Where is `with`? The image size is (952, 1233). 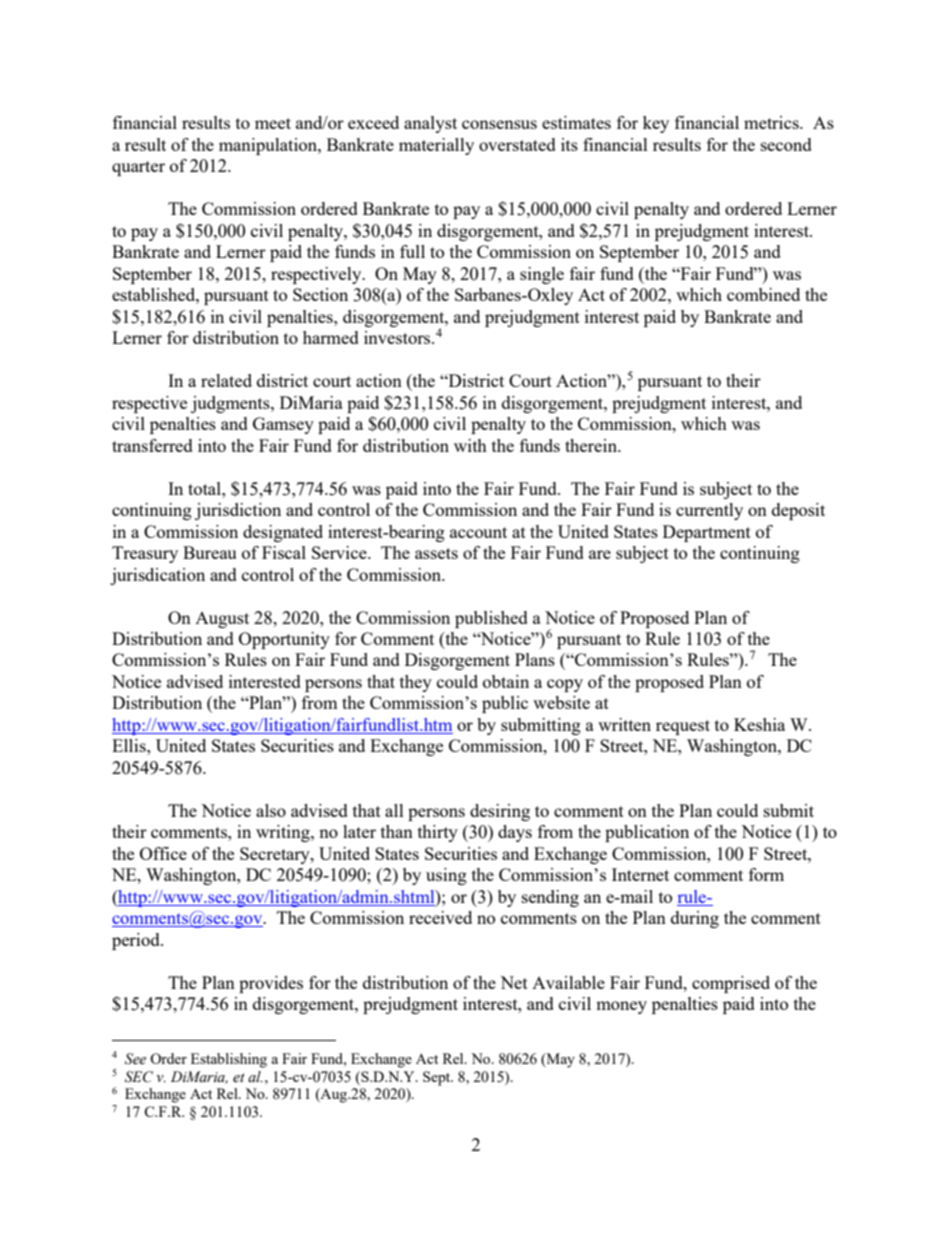 with is located at coordinates (470, 445).
